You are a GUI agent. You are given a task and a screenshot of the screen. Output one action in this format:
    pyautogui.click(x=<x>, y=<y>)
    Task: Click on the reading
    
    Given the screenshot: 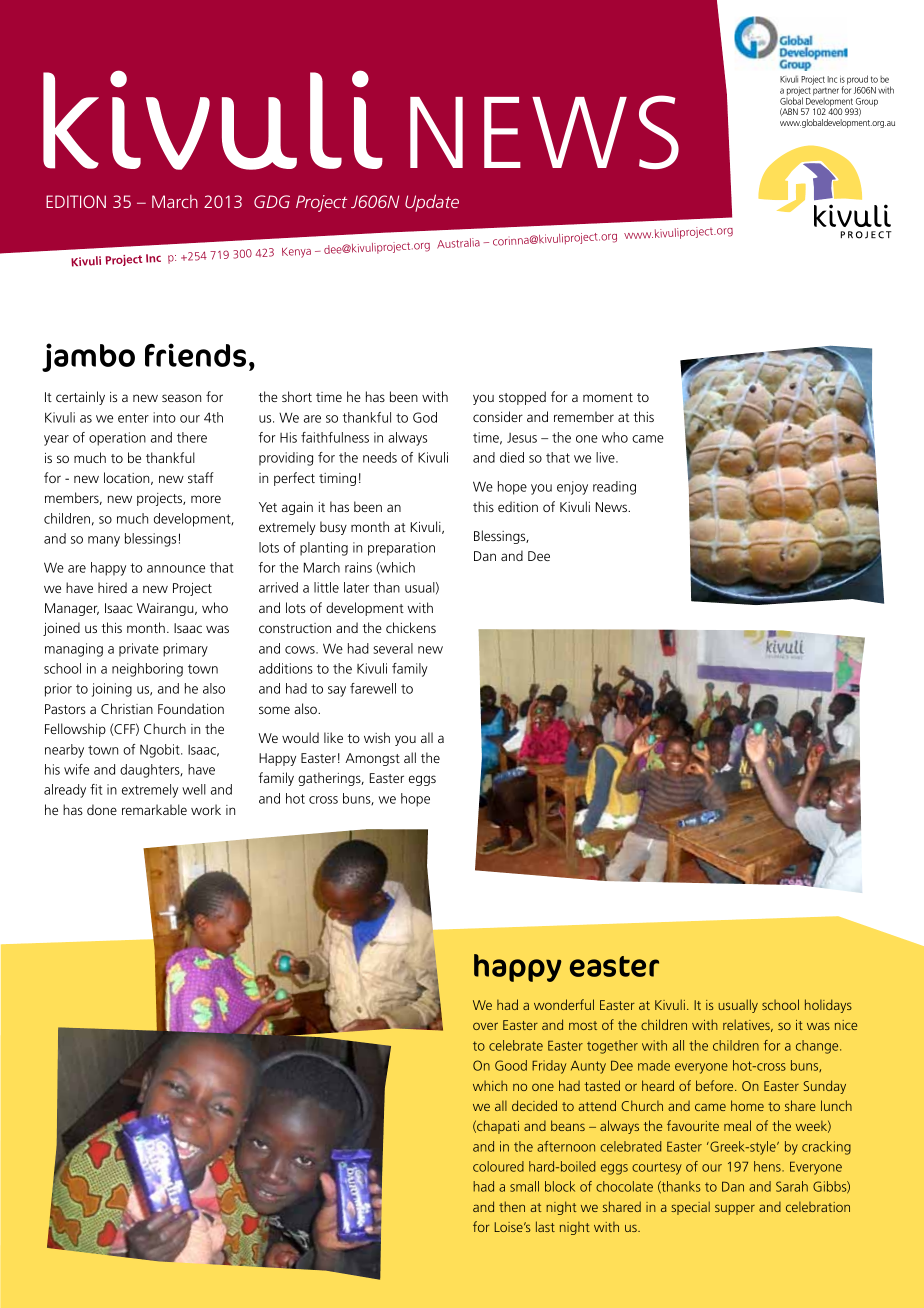 What is the action you would take?
    pyautogui.click(x=614, y=488)
